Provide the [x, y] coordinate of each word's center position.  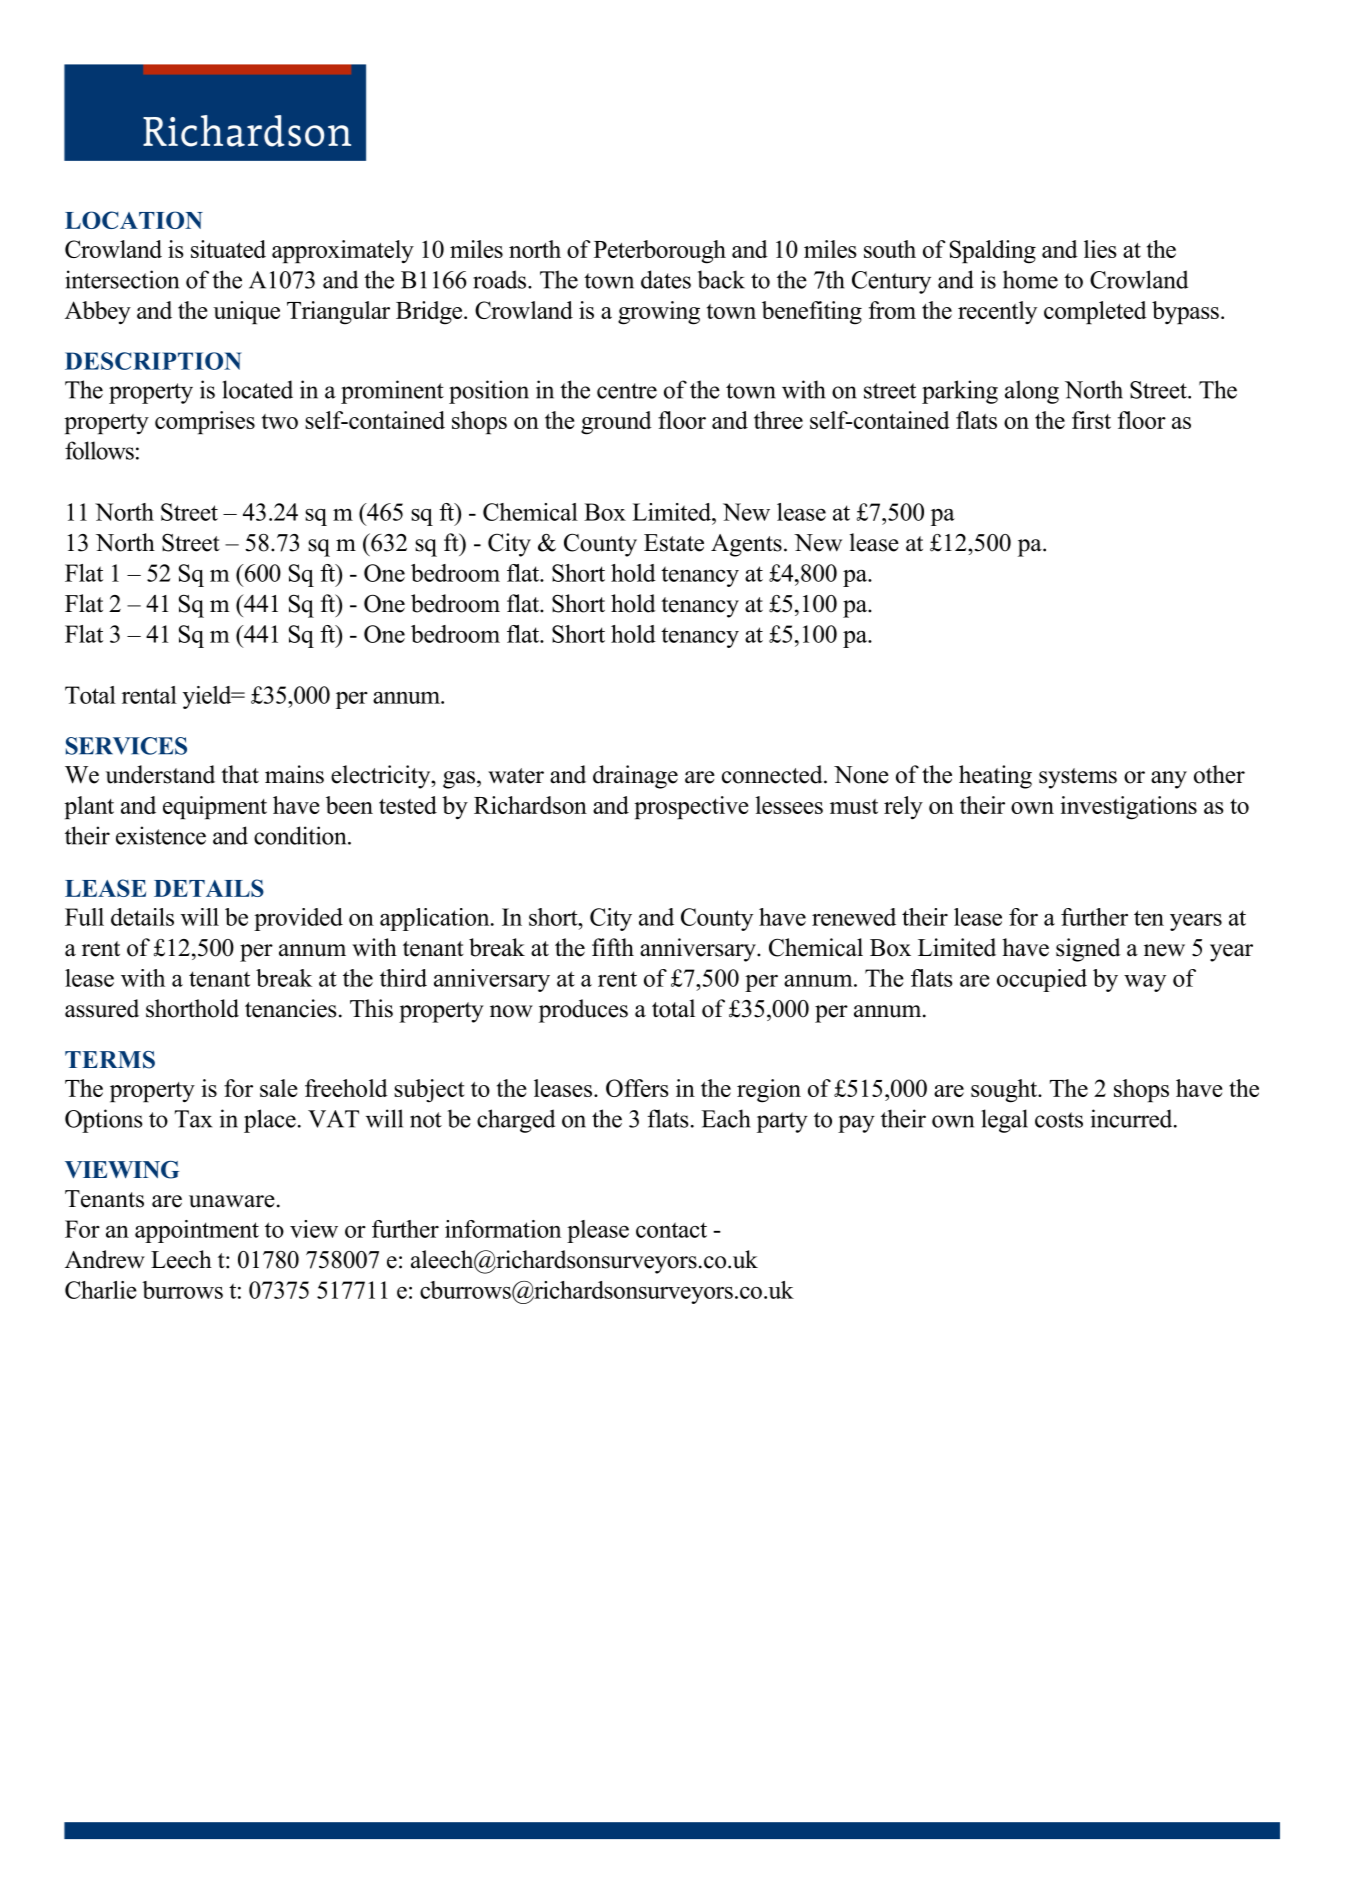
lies [1100, 249]
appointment [197, 1231]
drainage [635, 777]
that [240, 774]
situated [228, 249]
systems [1078, 778]
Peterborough [660, 252]
